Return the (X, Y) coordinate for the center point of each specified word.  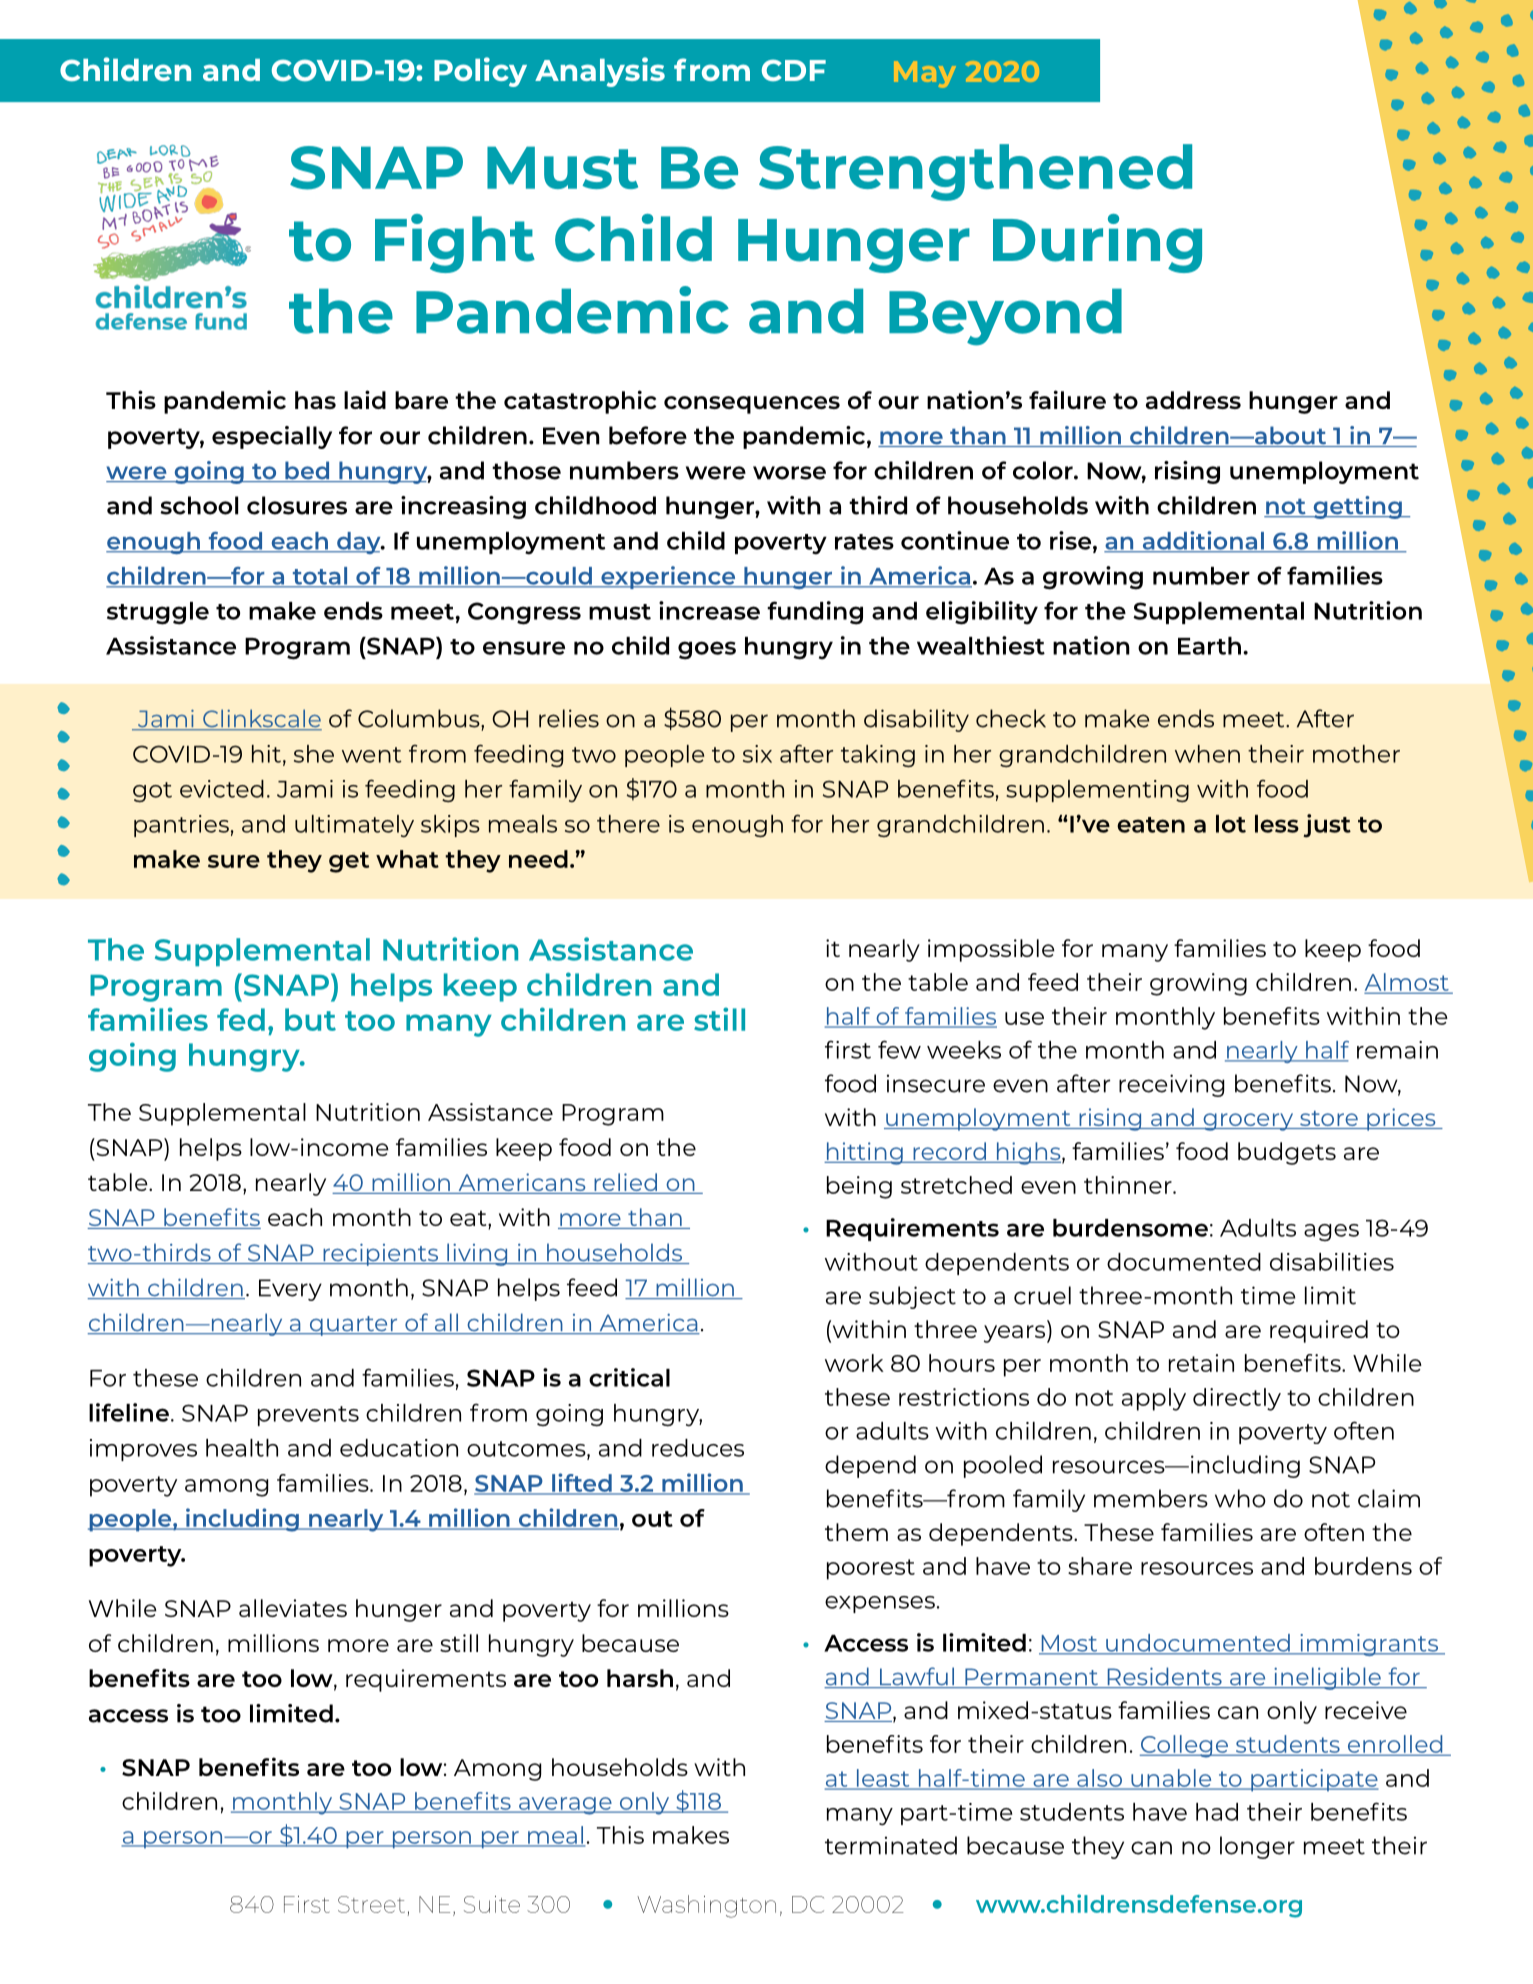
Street (371, 1904)
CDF (794, 70)
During (1097, 243)
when (1207, 754)
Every (290, 1290)
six (757, 754)
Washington (706, 1906)
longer (1257, 1847)
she (314, 754)
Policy (480, 72)
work (854, 1363)
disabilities (1332, 1262)
